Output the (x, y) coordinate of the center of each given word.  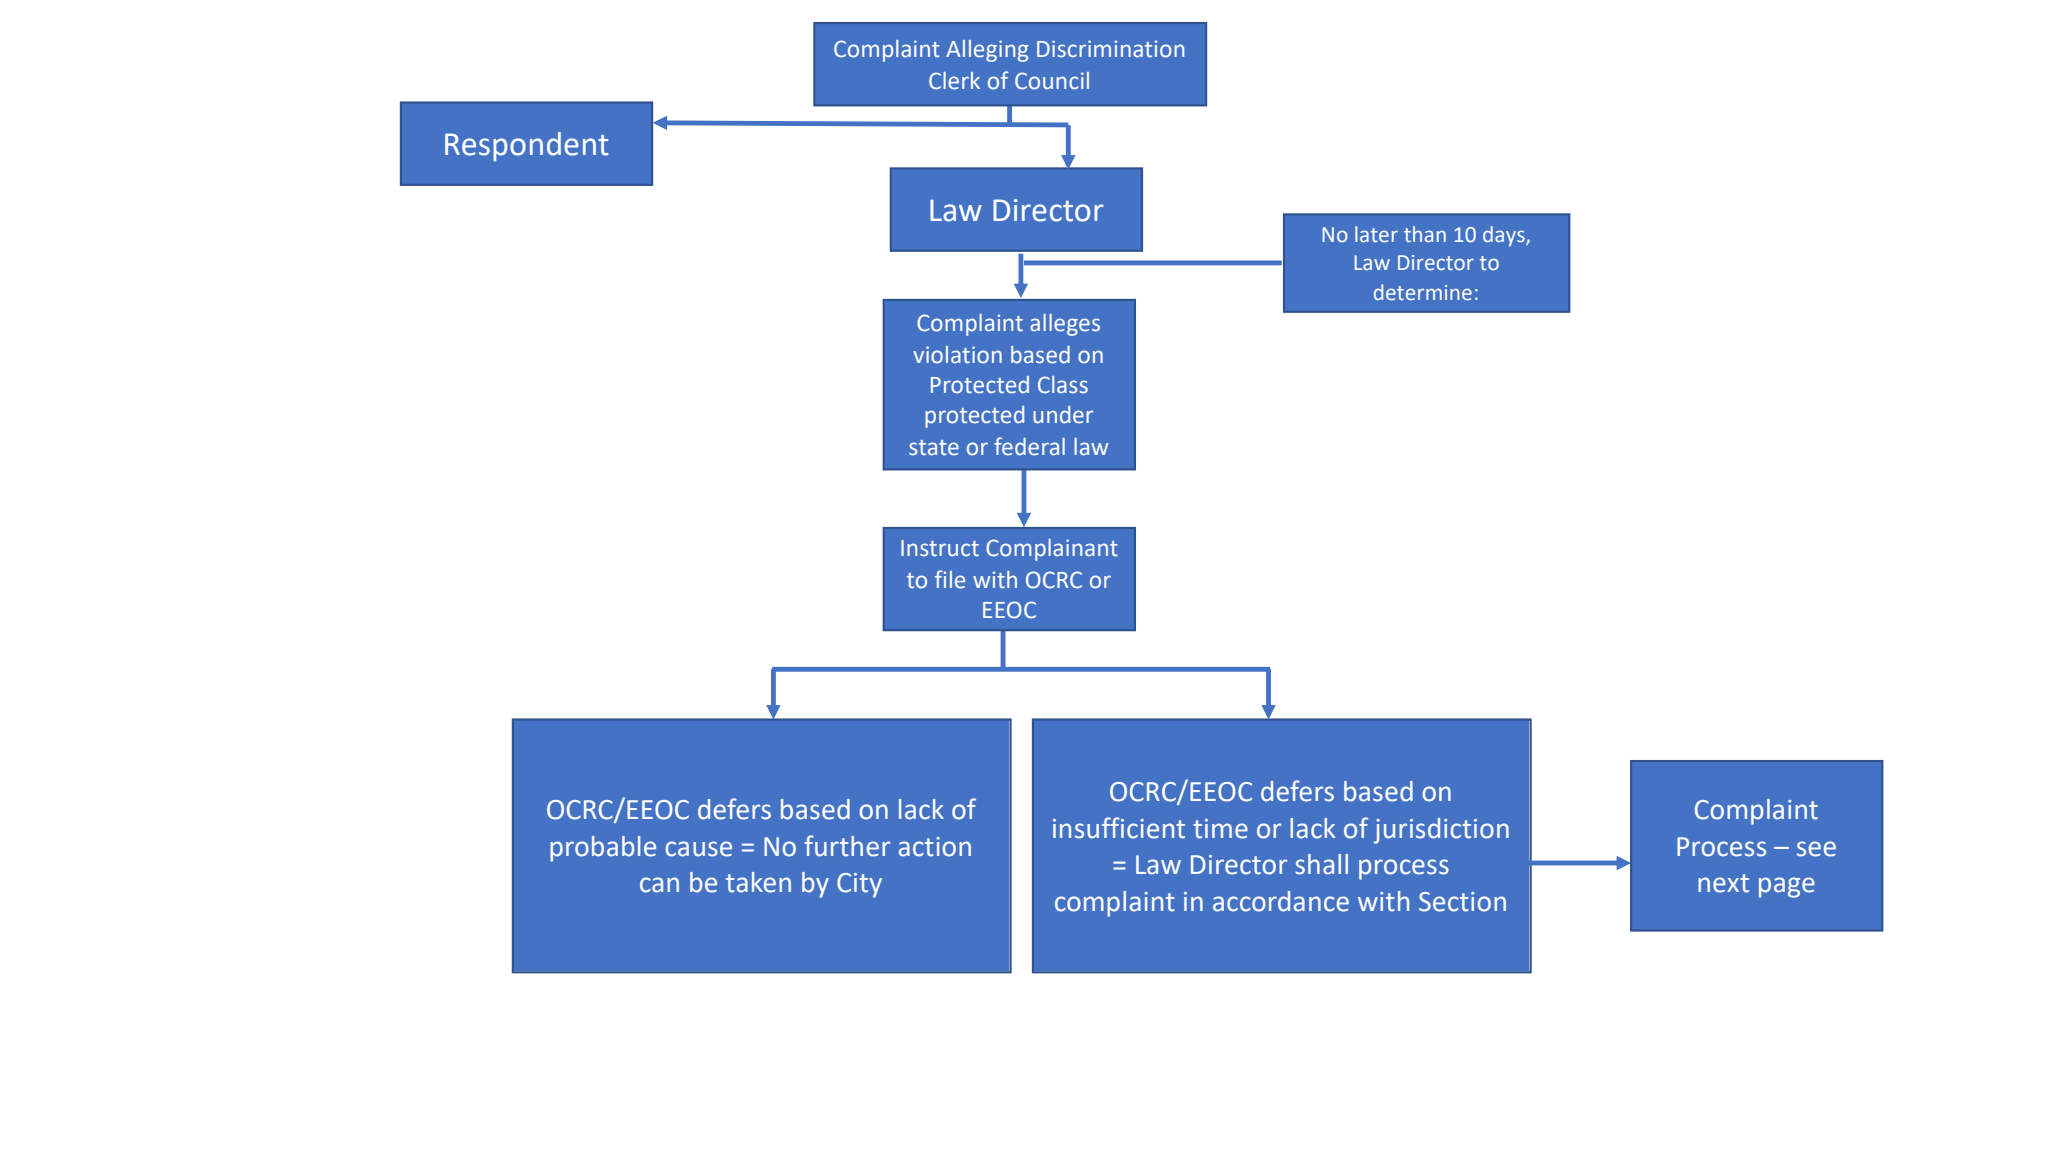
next (1723, 883)
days (1505, 236)
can (659, 885)
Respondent (527, 147)
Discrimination (1110, 49)
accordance (1281, 901)
